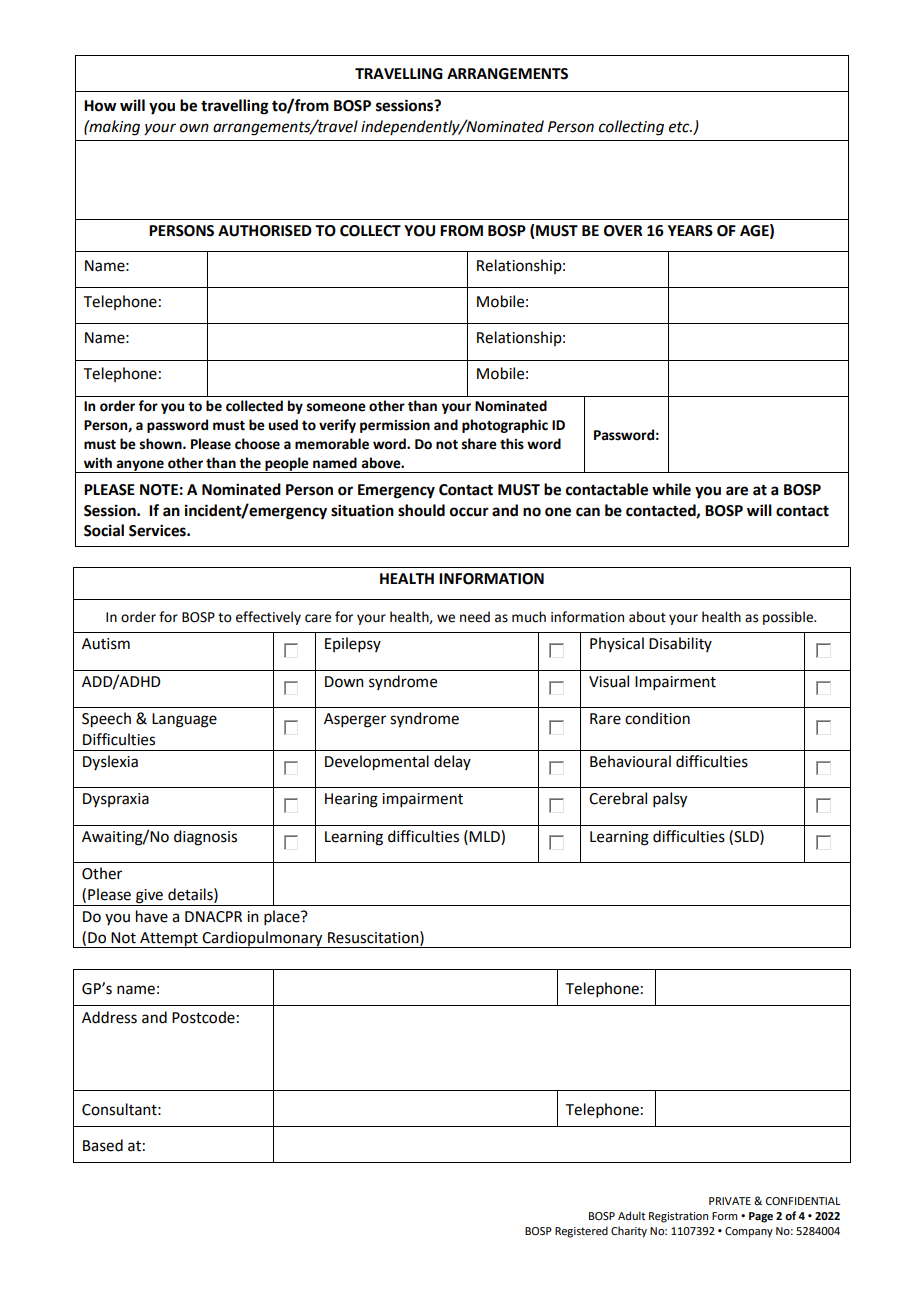 The height and width of the screenshot is (1308, 924). What do you see at coordinates (475, 617) in the screenshot?
I see `need` at bounding box center [475, 617].
